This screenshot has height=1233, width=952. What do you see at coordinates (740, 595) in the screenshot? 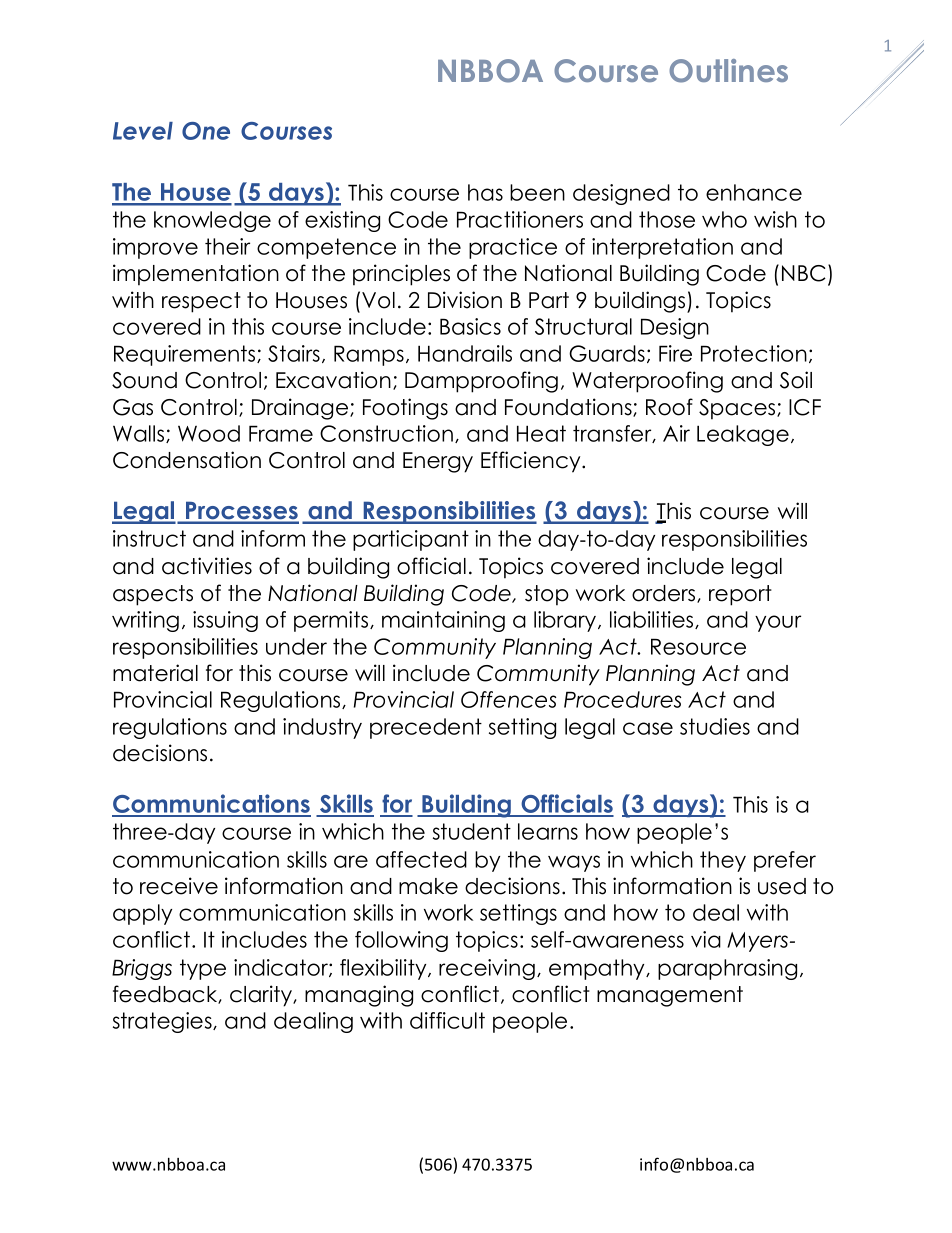
I see `report` at bounding box center [740, 595].
